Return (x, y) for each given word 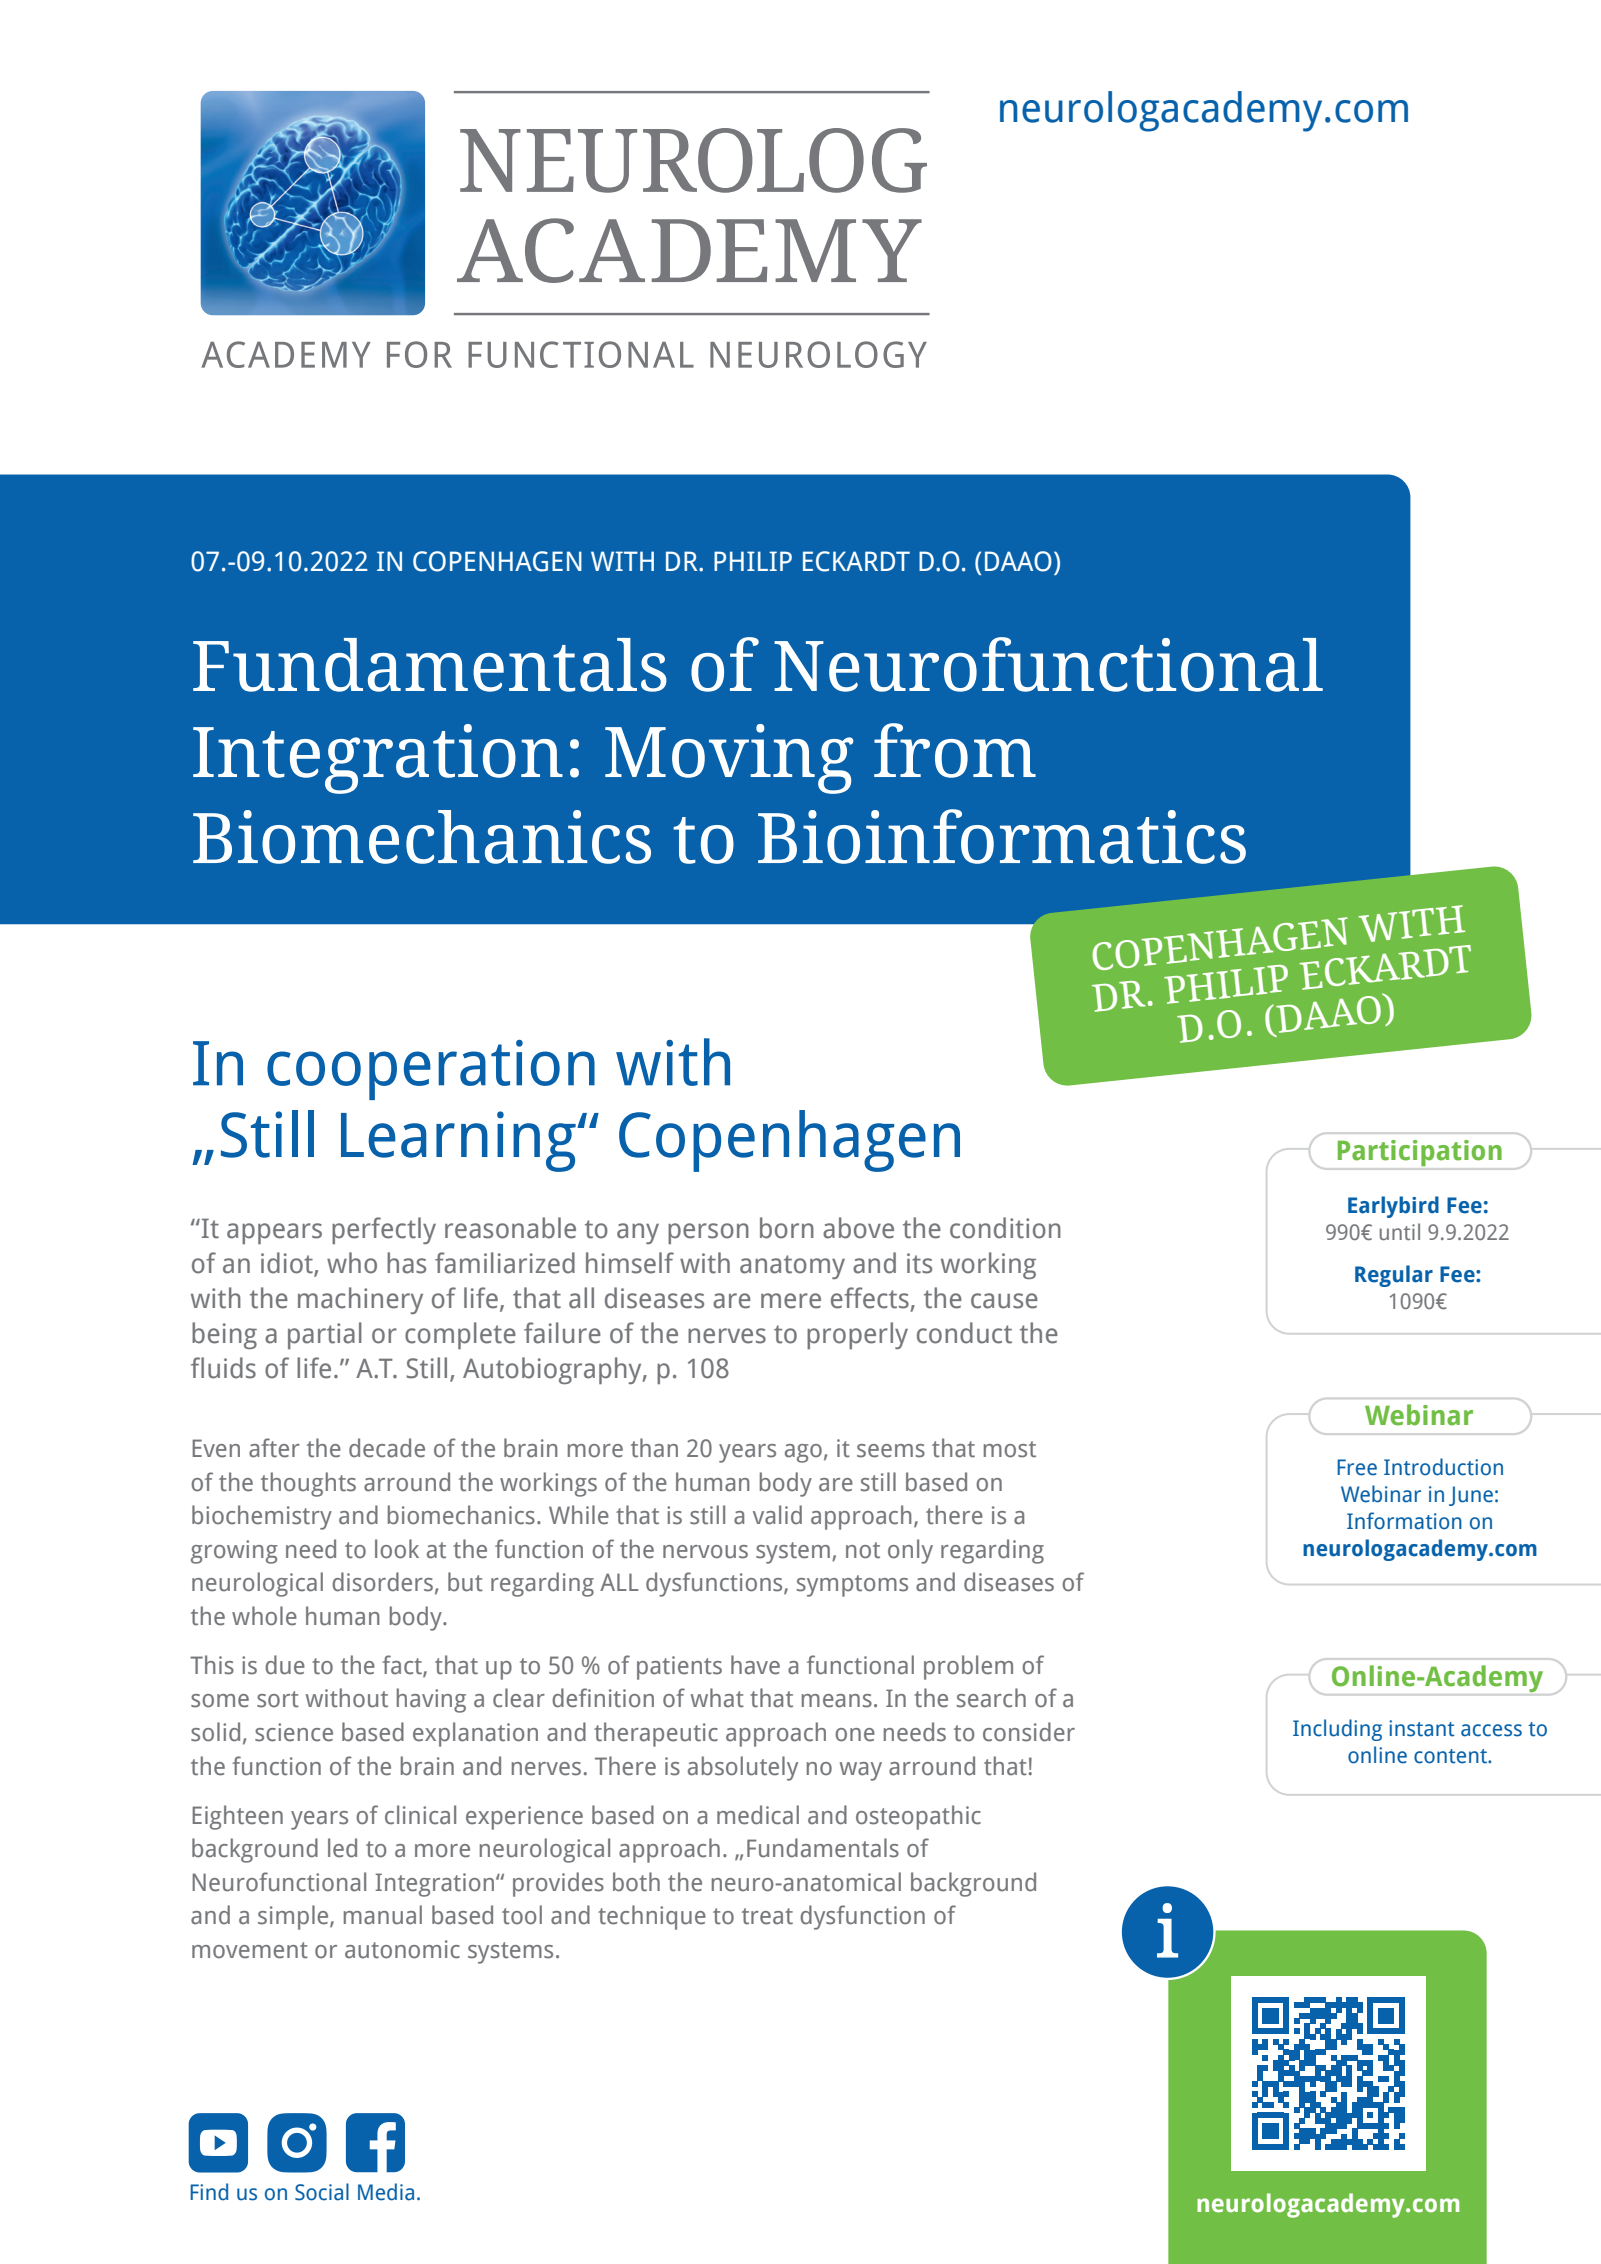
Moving (729, 759)
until (1400, 1231)
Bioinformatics (1002, 836)
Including (1337, 1730)
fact (403, 1666)
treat (767, 1916)
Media (386, 2192)
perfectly (384, 1230)
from (955, 750)
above (858, 1228)
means (837, 1701)
